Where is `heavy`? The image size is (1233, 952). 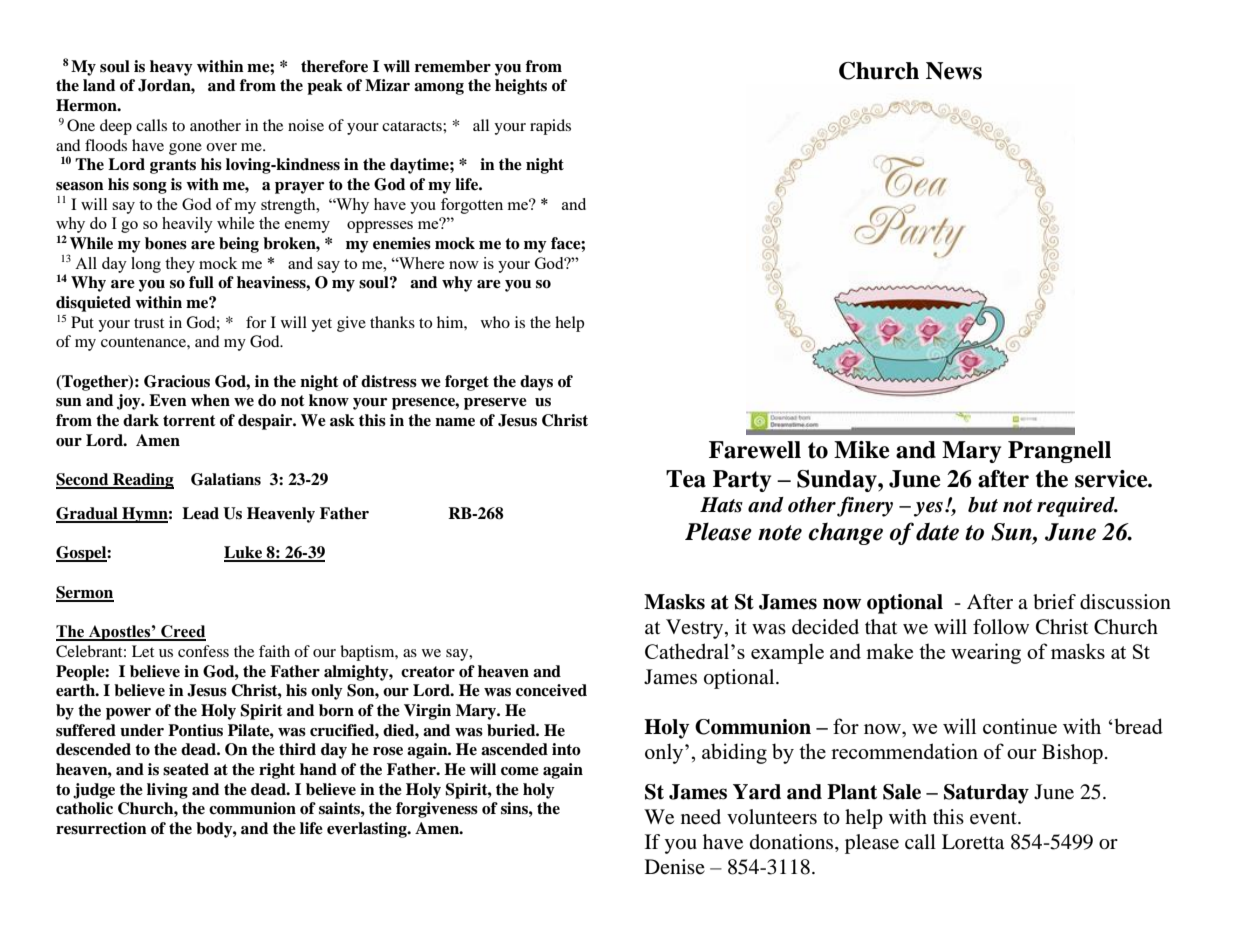
heavy is located at coordinates (171, 68).
